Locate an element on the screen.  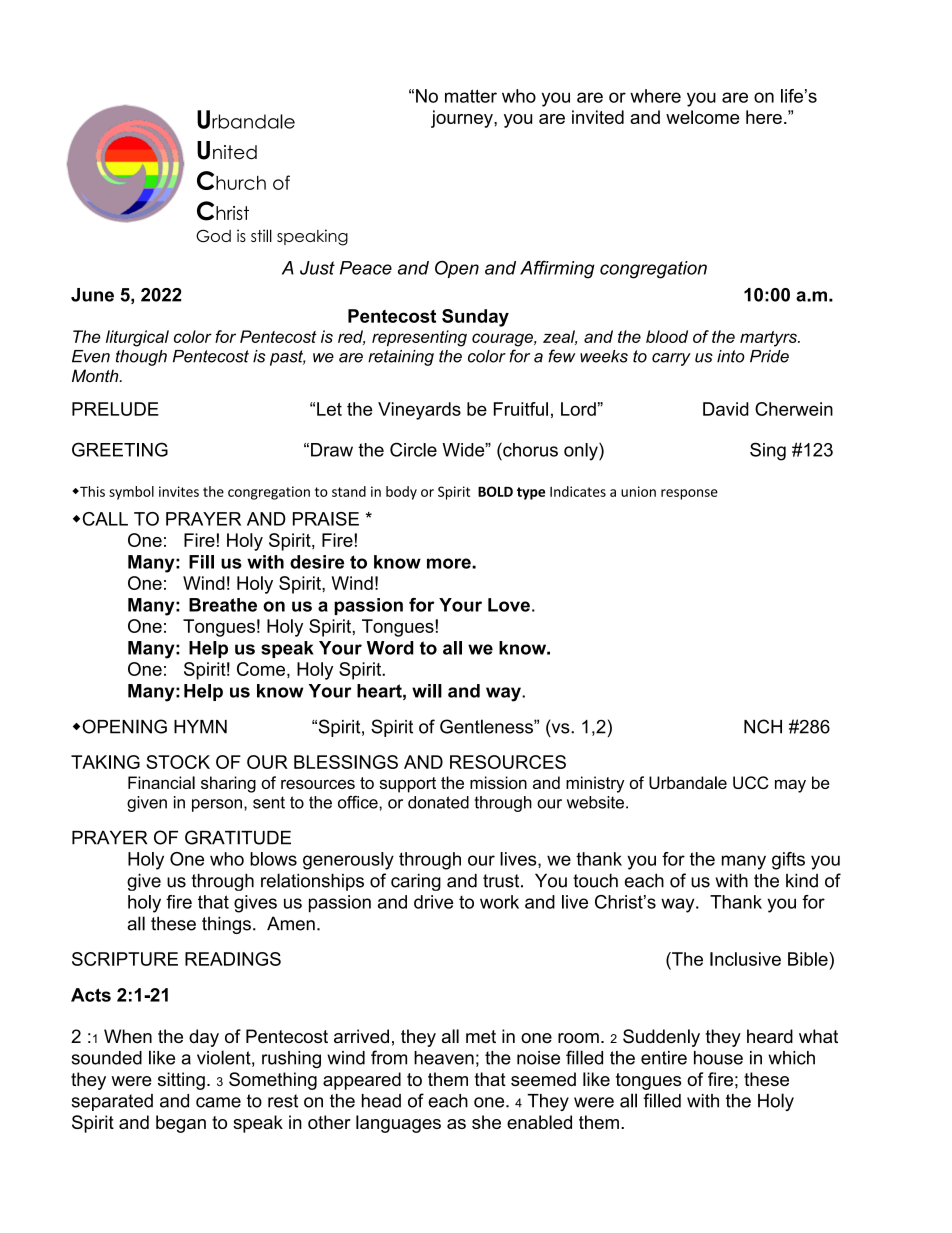
NCH is located at coordinates (763, 726).
